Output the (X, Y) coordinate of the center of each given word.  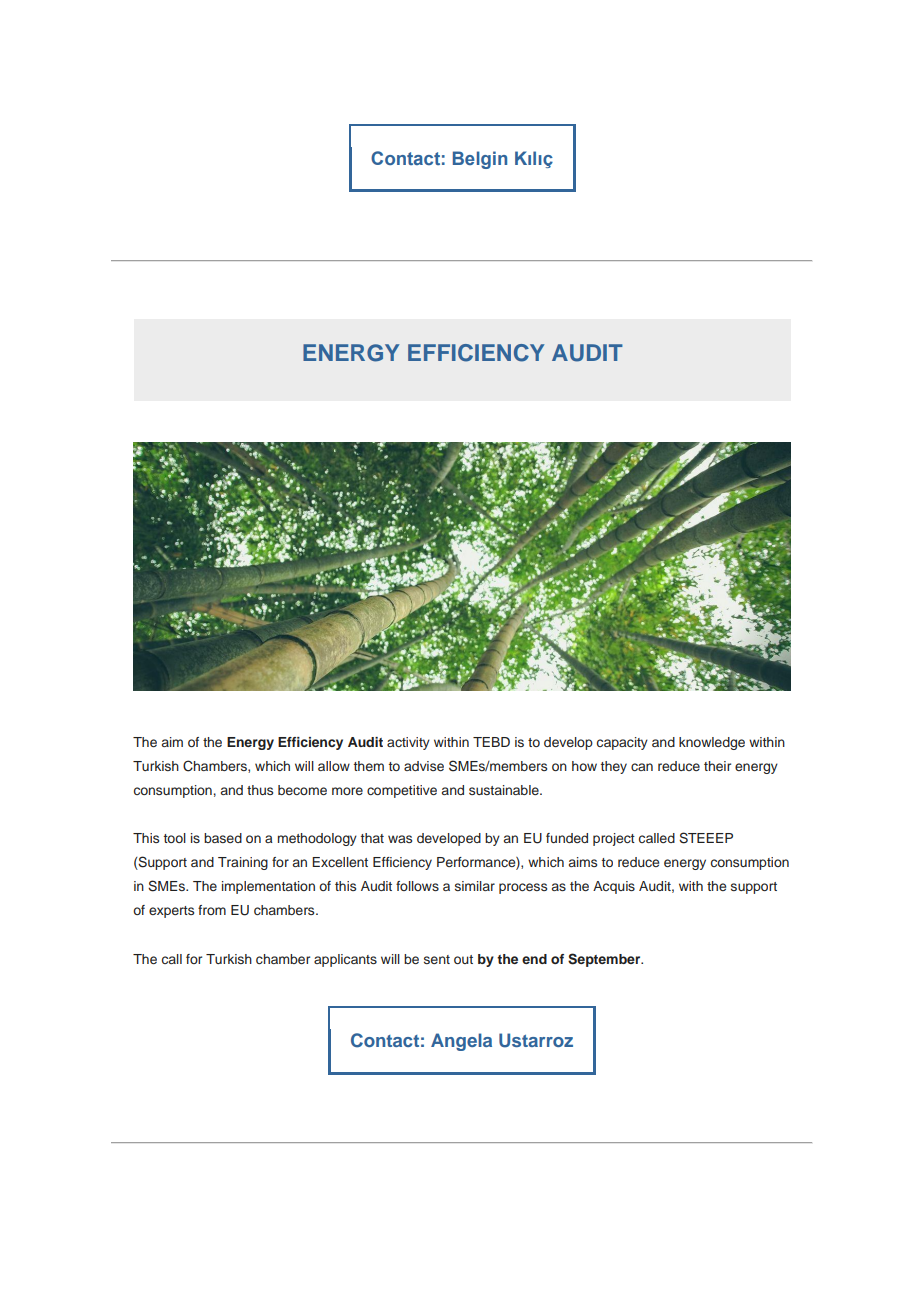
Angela (461, 1042)
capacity (622, 743)
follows (417, 886)
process (523, 888)
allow (334, 766)
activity (408, 743)
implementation (268, 887)
